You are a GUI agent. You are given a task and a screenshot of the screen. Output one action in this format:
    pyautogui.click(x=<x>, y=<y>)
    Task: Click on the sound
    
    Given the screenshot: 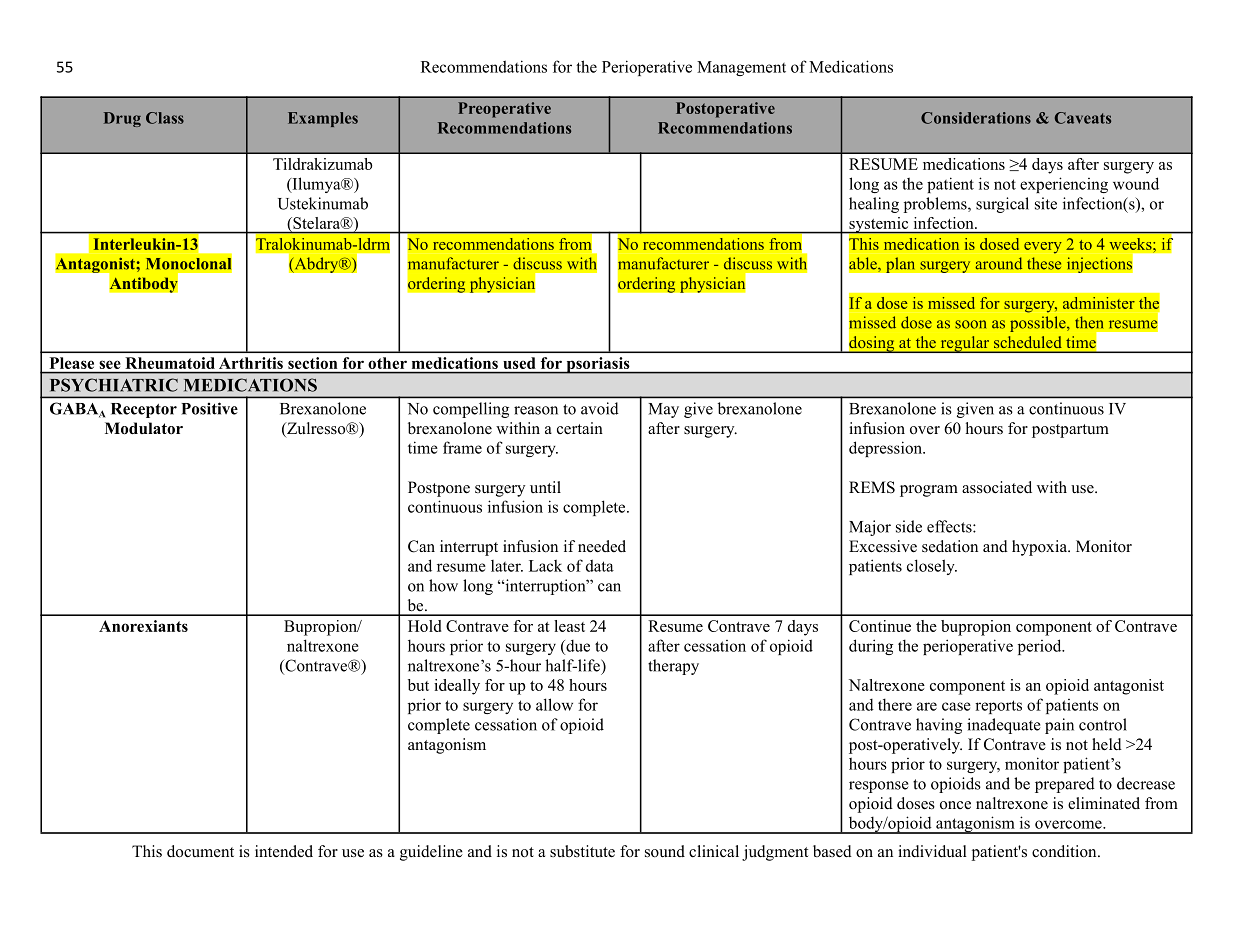 What is the action you would take?
    pyautogui.click(x=665, y=851)
